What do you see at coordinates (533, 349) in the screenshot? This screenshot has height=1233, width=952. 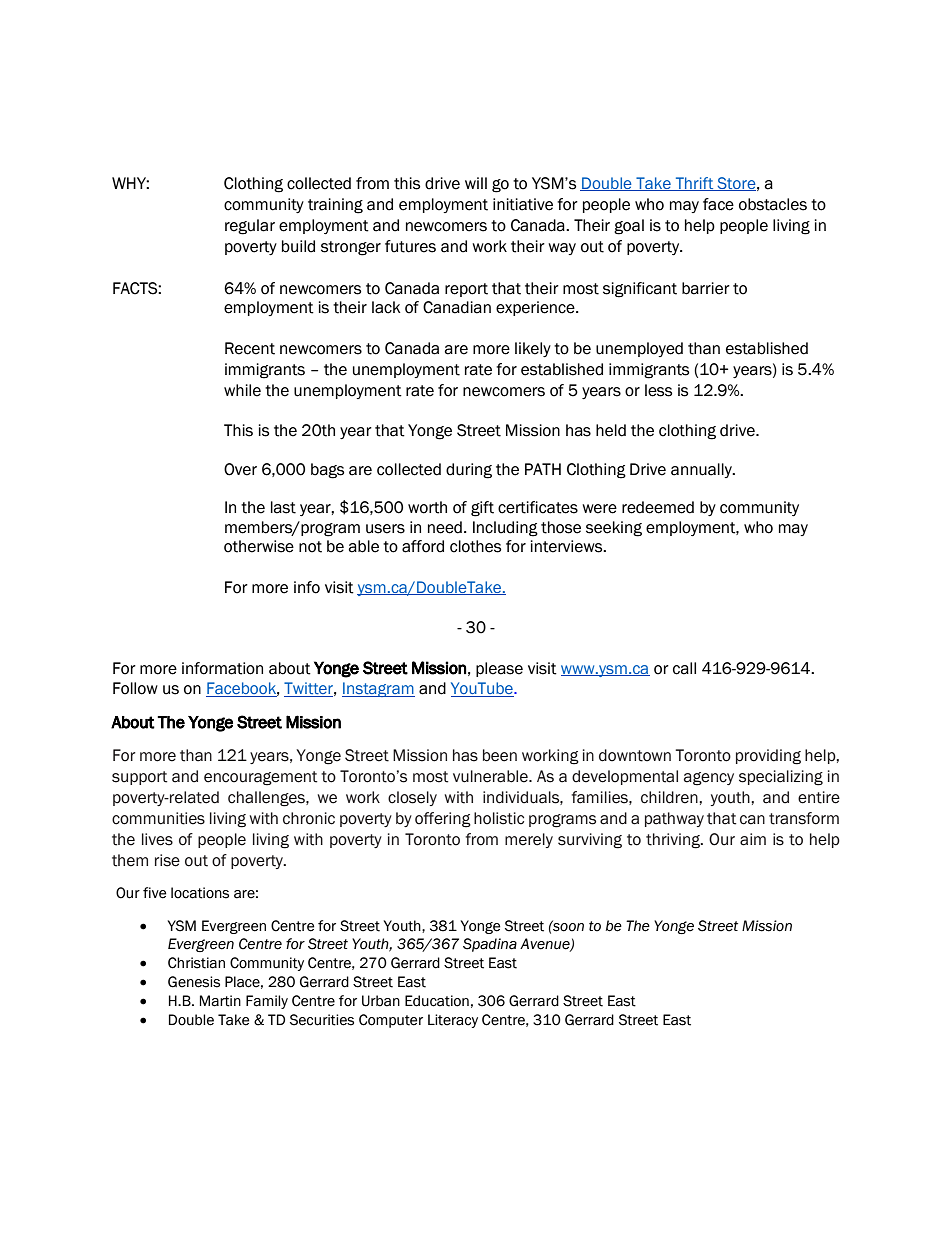 I see `likely` at bounding box center [533, 349].
